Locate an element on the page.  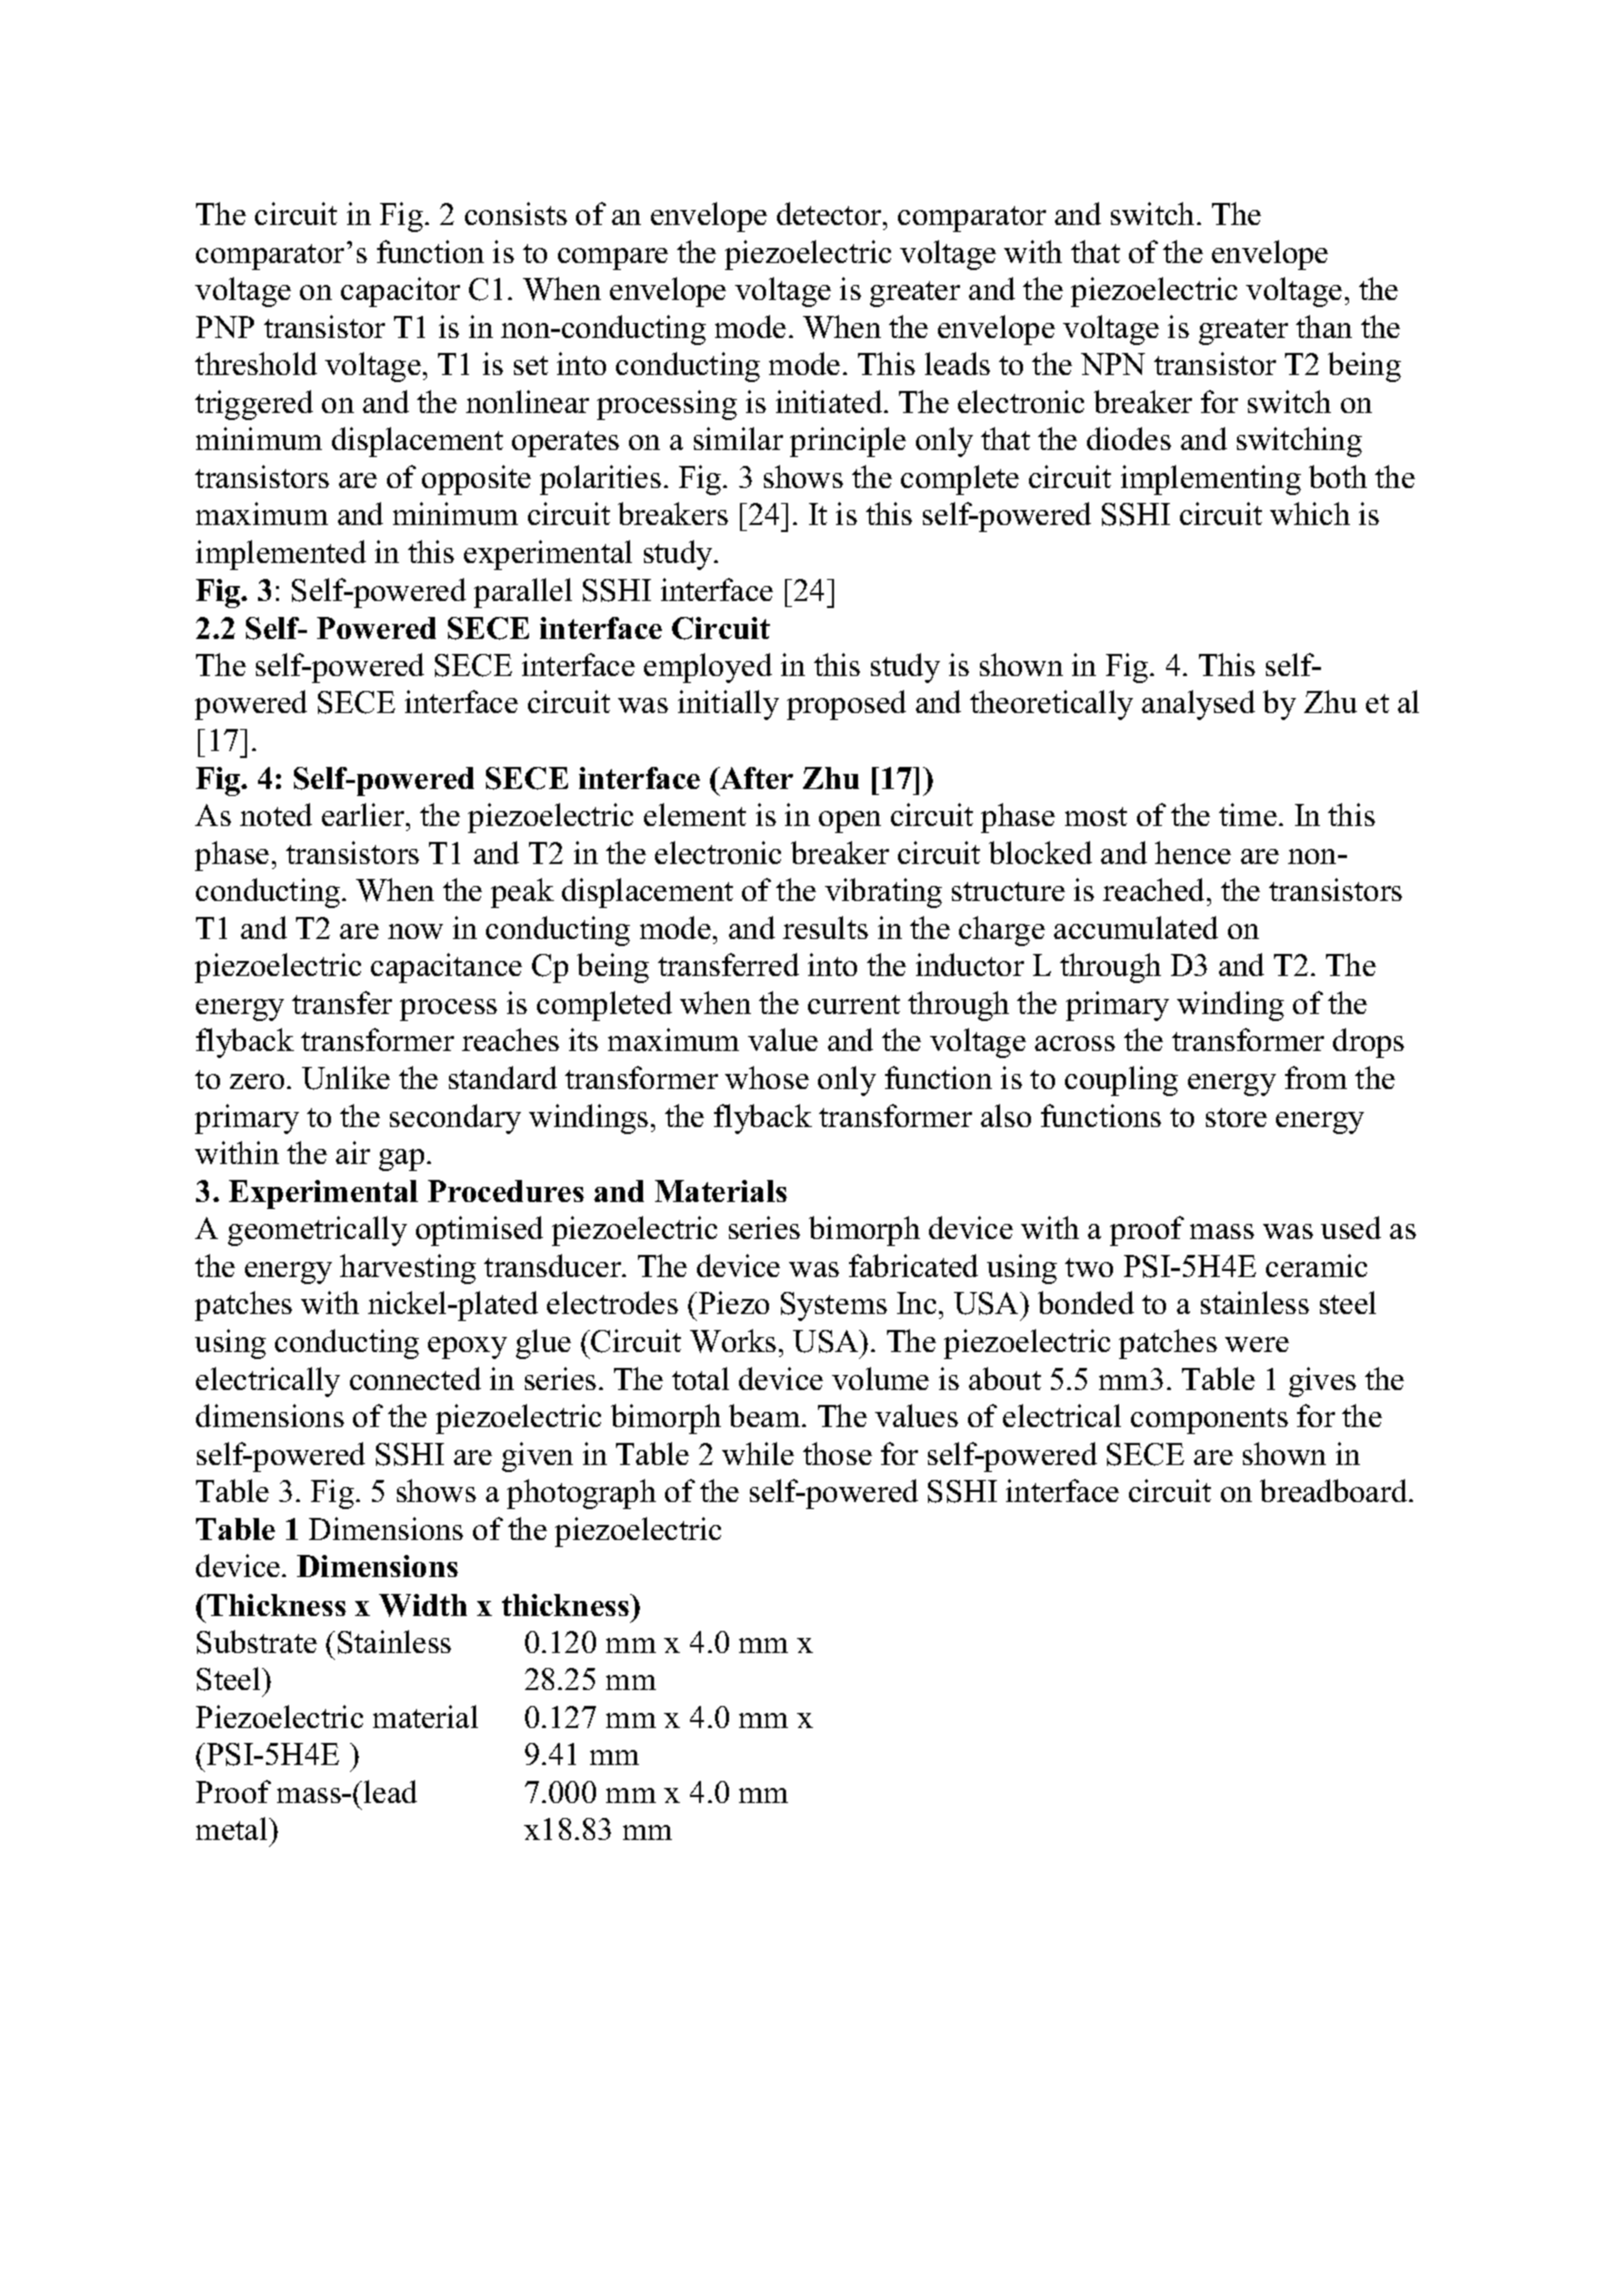
After is located at coordinates (755, 778).
